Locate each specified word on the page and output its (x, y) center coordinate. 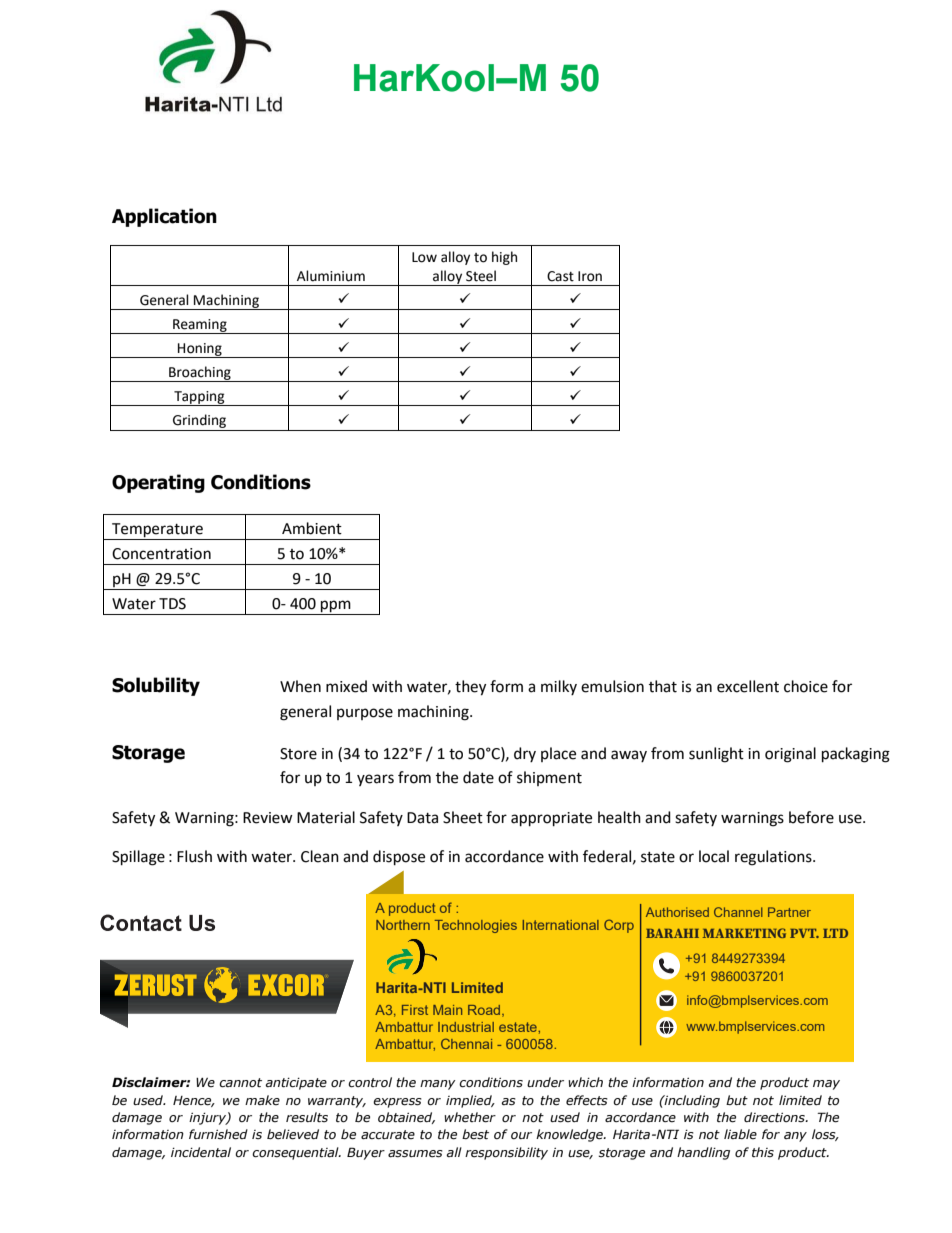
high (504, 258)
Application (164, 217)
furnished (218, 1134)
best (475, 1134)
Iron (590, 276)
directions (775, 1117)
